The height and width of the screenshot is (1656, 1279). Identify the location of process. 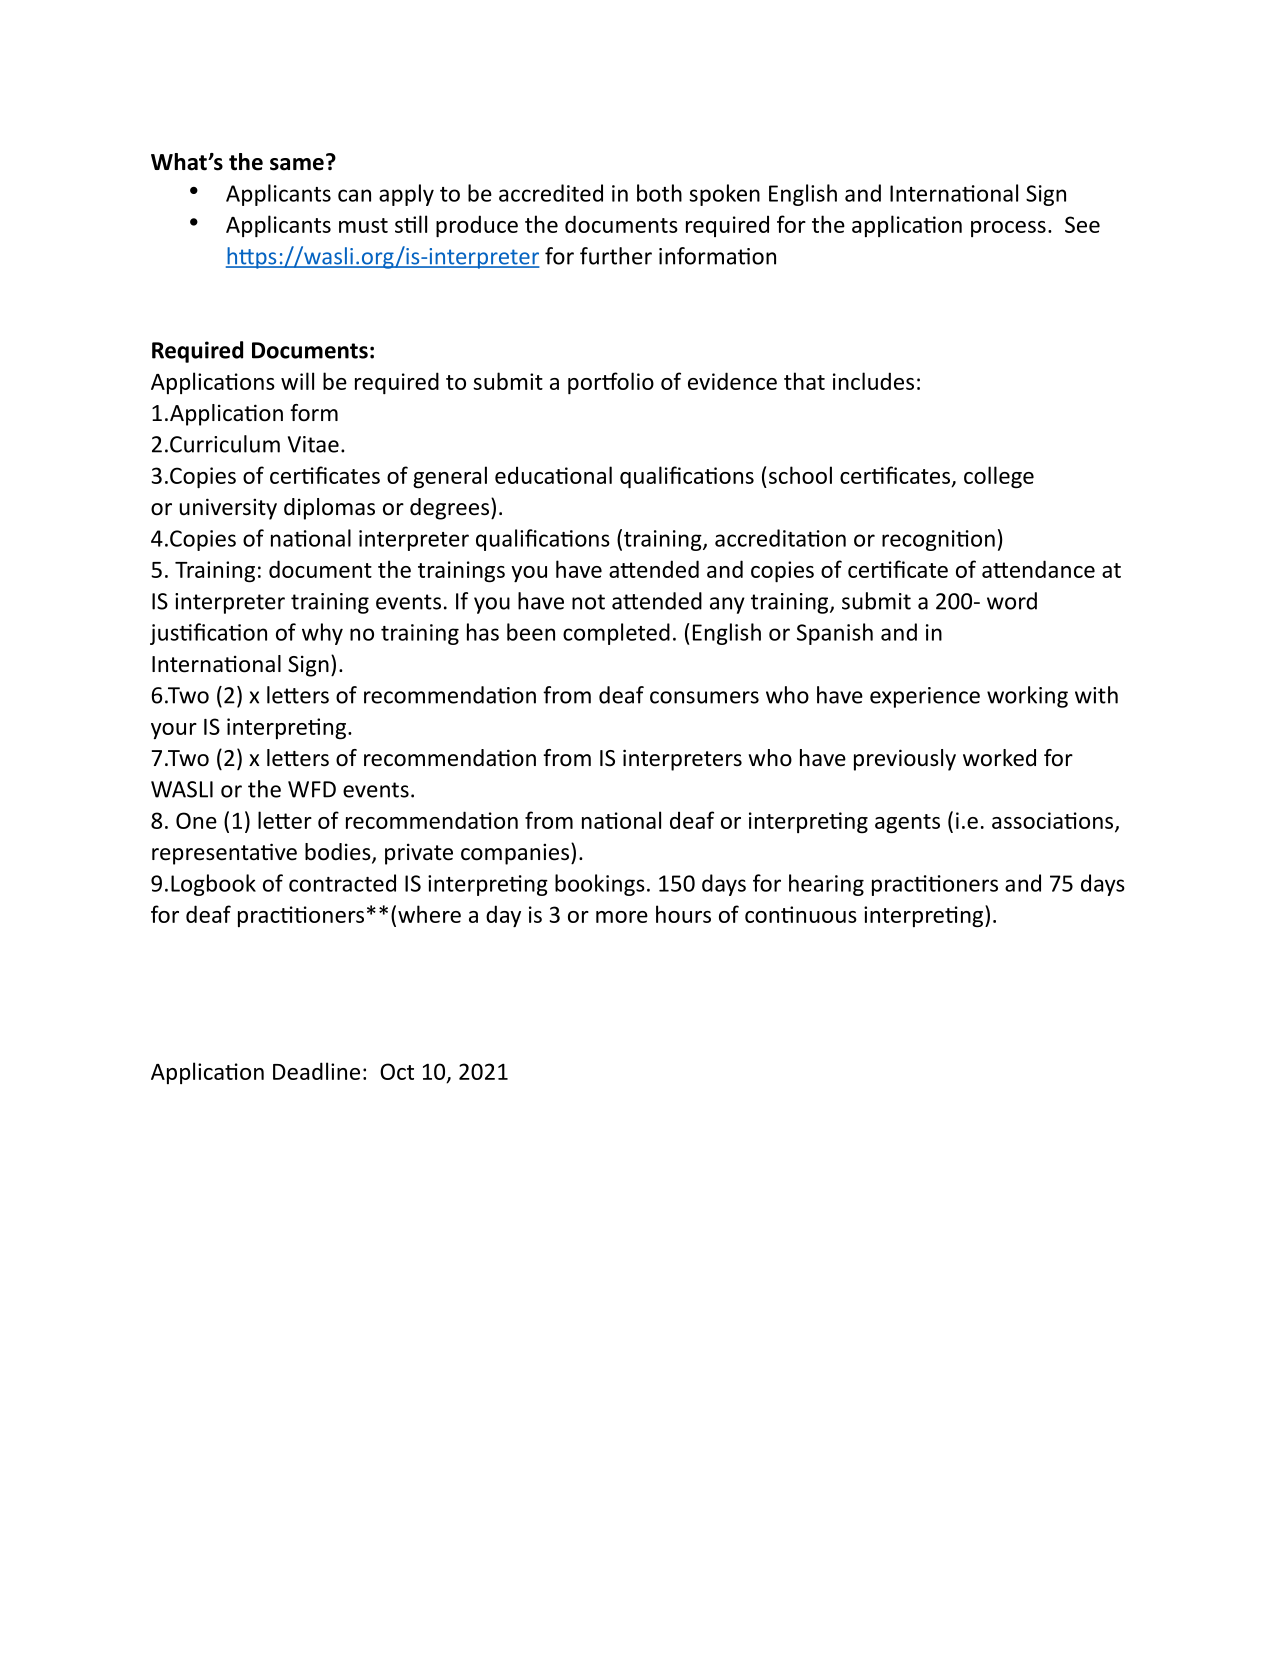
(1008, 229).
